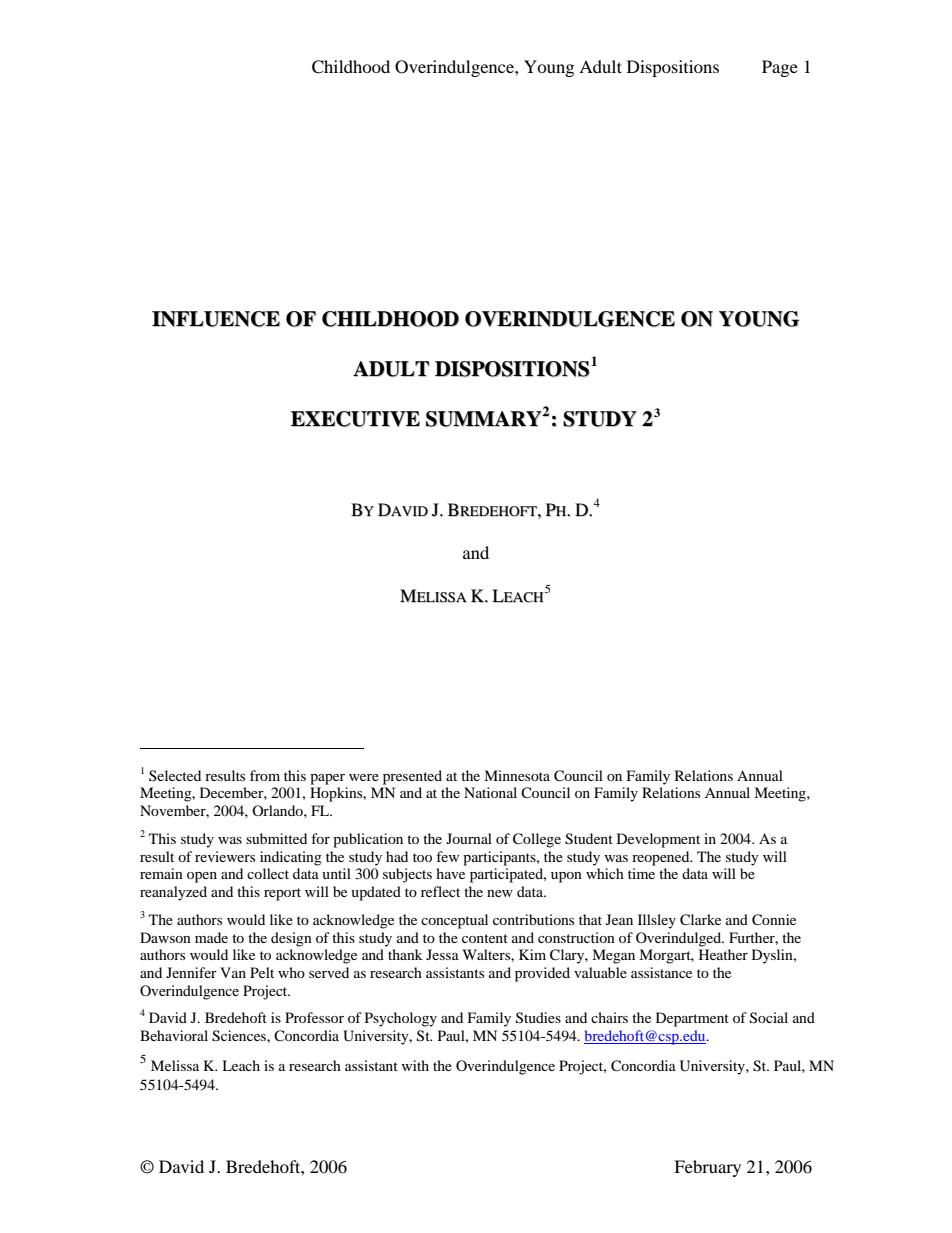 Image resolution: width=952 pixels, height=1233 pixels. I want to click on Development, so click(658, 840).
